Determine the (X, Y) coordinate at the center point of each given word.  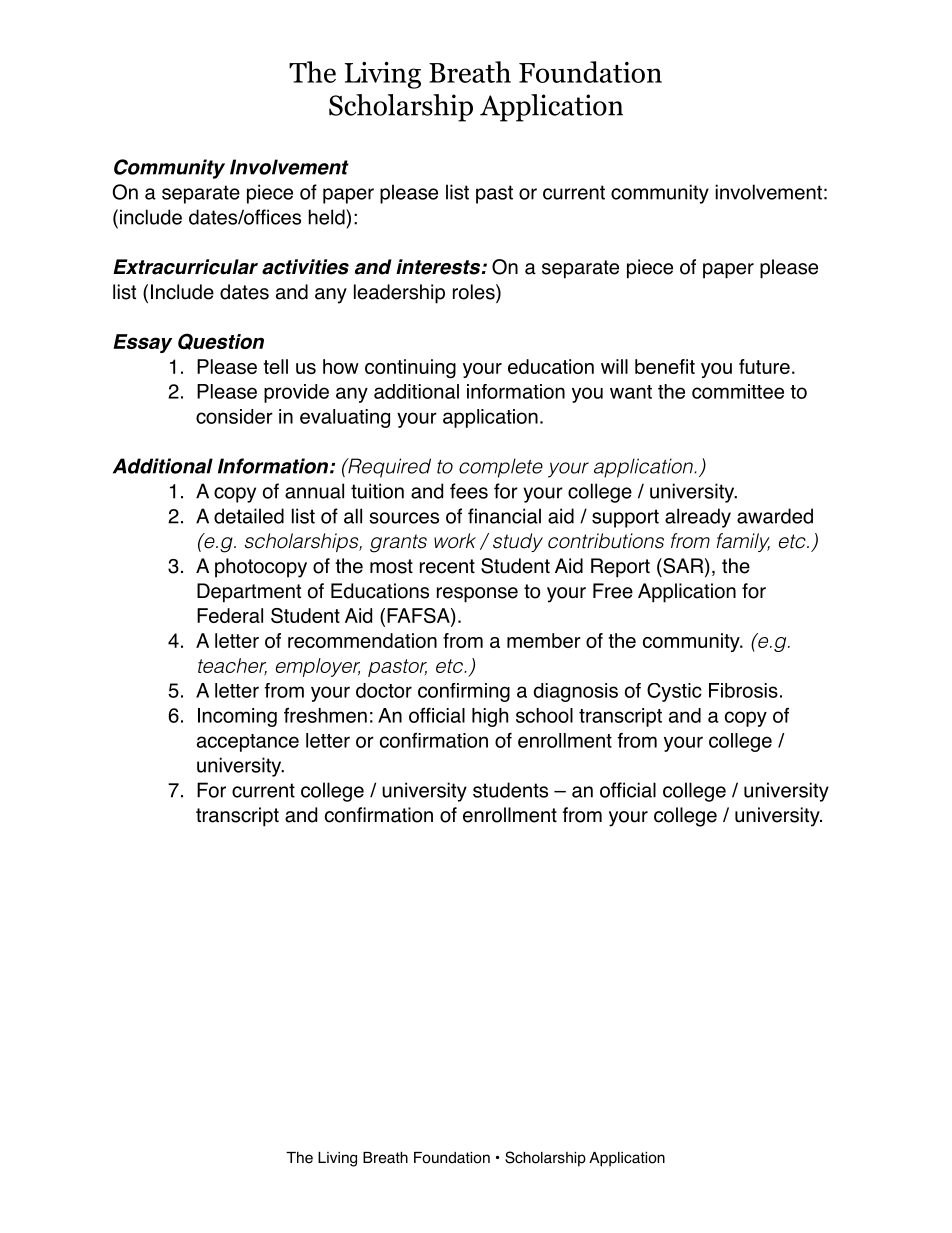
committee (738, 391)
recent (447, 566)
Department (249, 593)
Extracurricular (185, 267)
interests (439, 267)
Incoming (237, 717)
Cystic (674, 692)
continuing (410, 368)
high (490, 717)
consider (234, 416)
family (743, 542)
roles (475, 293)
